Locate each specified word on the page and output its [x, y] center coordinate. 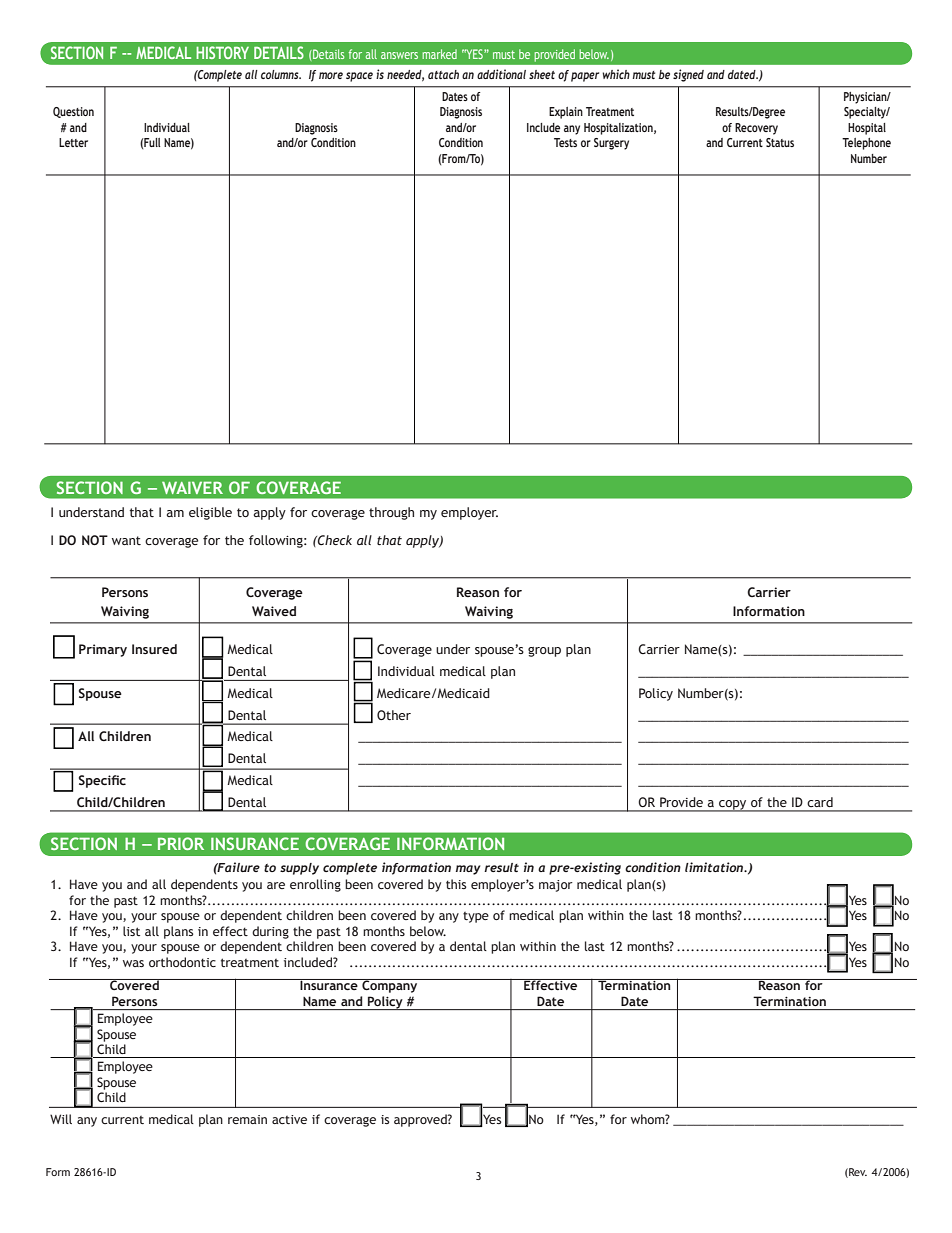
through [391, 513]
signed [688, 75]
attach [443, 74]
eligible [210, 513]
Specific [102, 781]
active [289, 1119]
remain [247, 1119]
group [544, 652]
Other [394, 715]
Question [73, 112]
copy [733, 806]
